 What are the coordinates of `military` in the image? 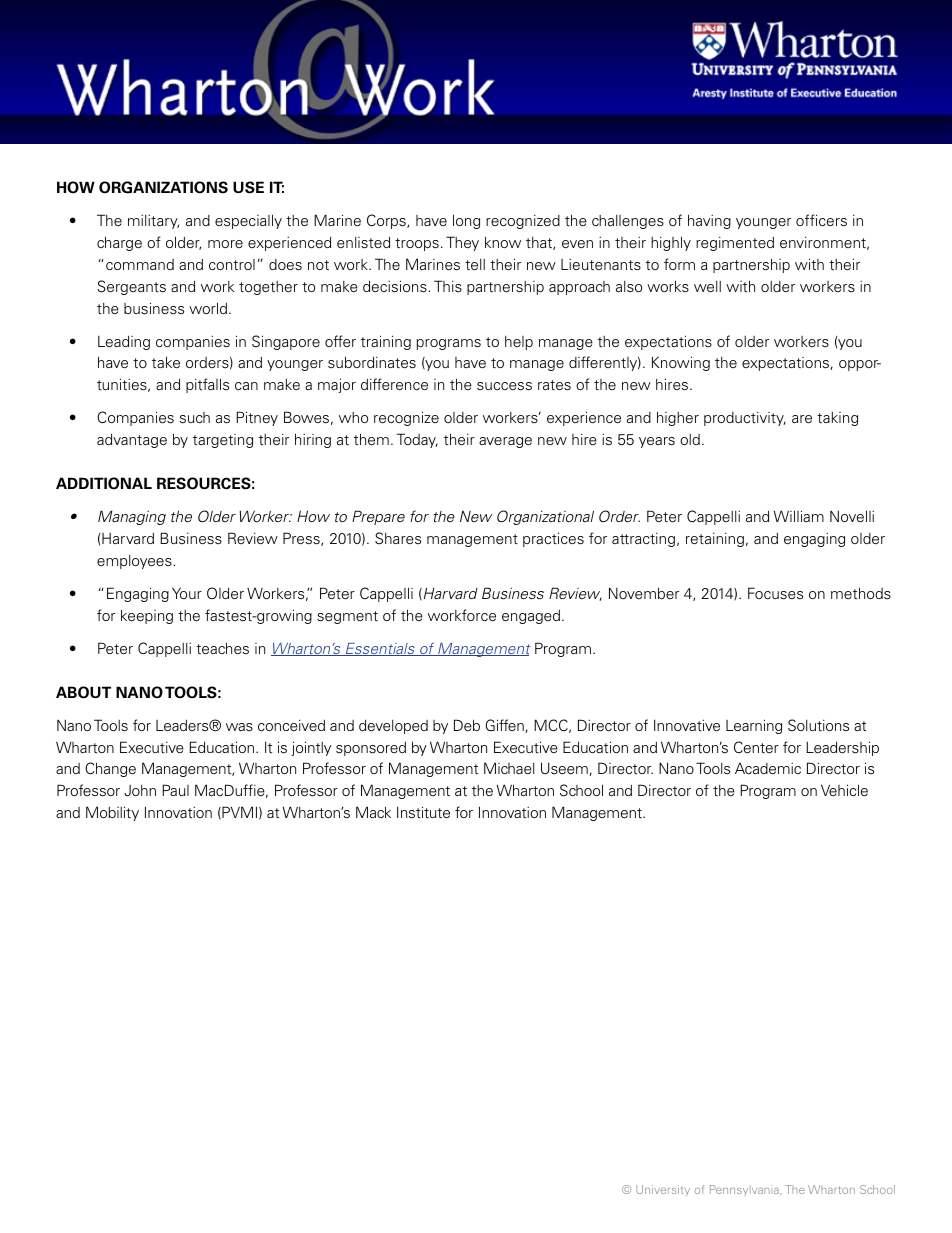 It's located at (153, 222).
